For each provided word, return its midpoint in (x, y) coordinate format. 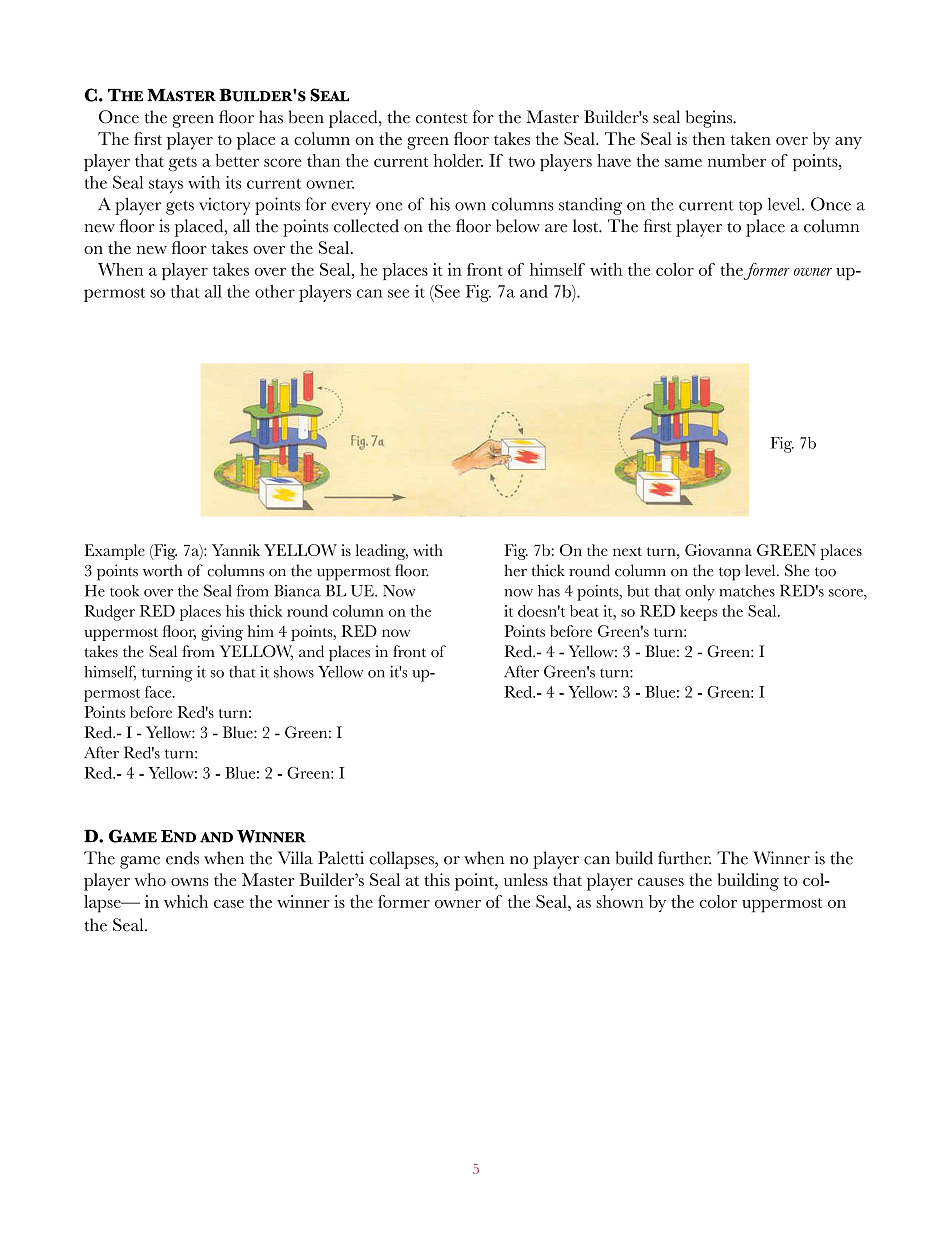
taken (751, 138)
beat (584, 611)
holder (458, 160)
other (275, 291)
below (518, 226)
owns (189, 882)
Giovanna (718, 550)
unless (526, 879)
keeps (698, 613)
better (237, 160)
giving (222, 633)
